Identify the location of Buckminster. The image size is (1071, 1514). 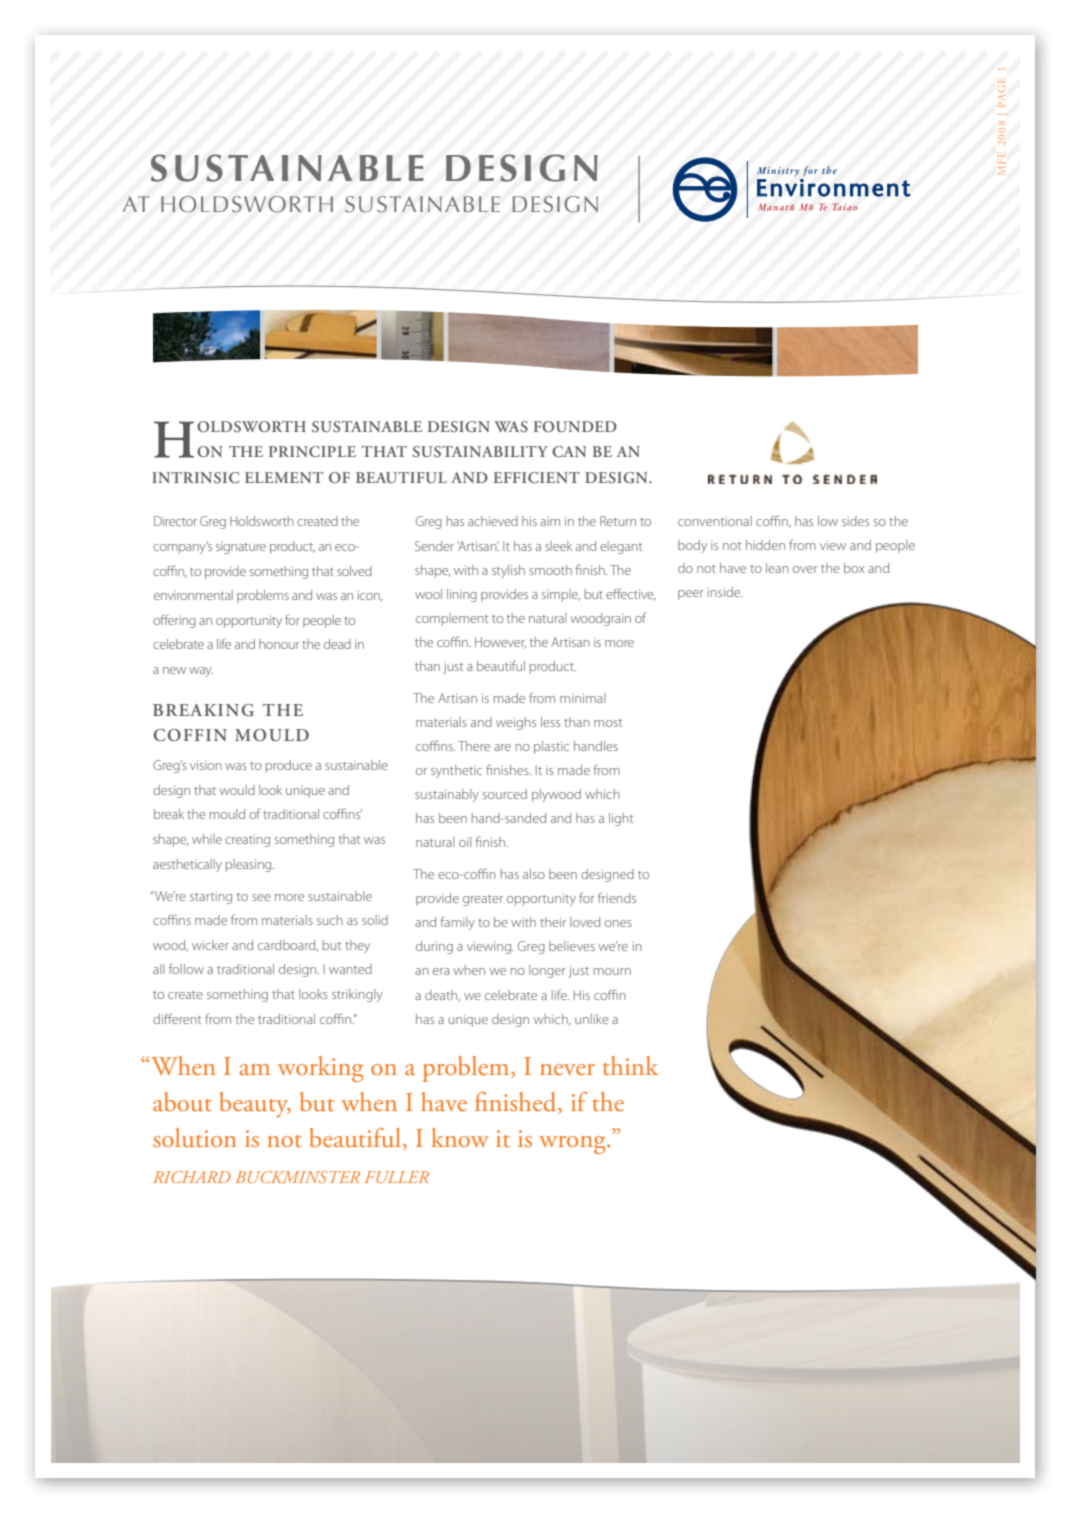
(298, 1177).
